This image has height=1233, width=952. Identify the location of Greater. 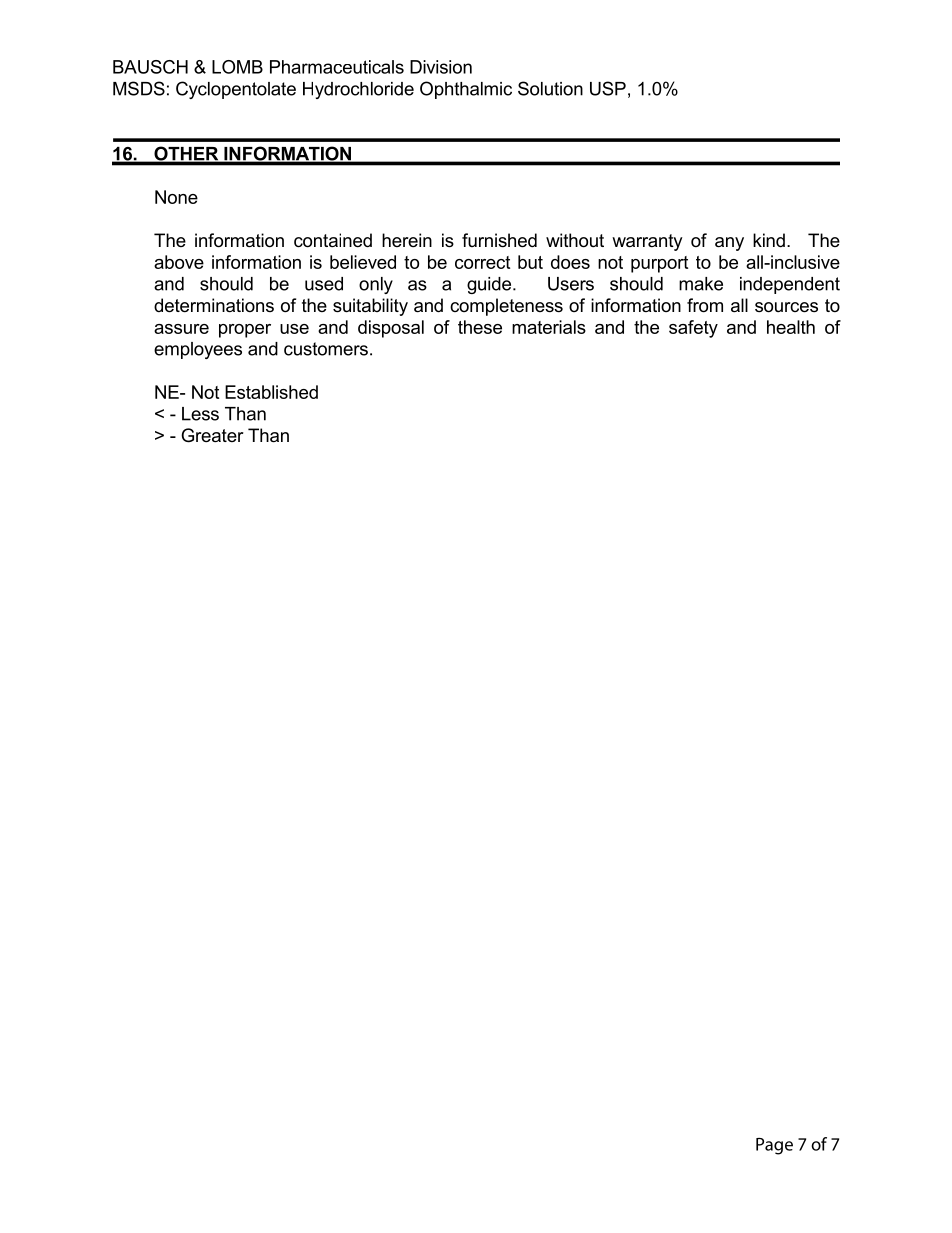
(212, 435).
